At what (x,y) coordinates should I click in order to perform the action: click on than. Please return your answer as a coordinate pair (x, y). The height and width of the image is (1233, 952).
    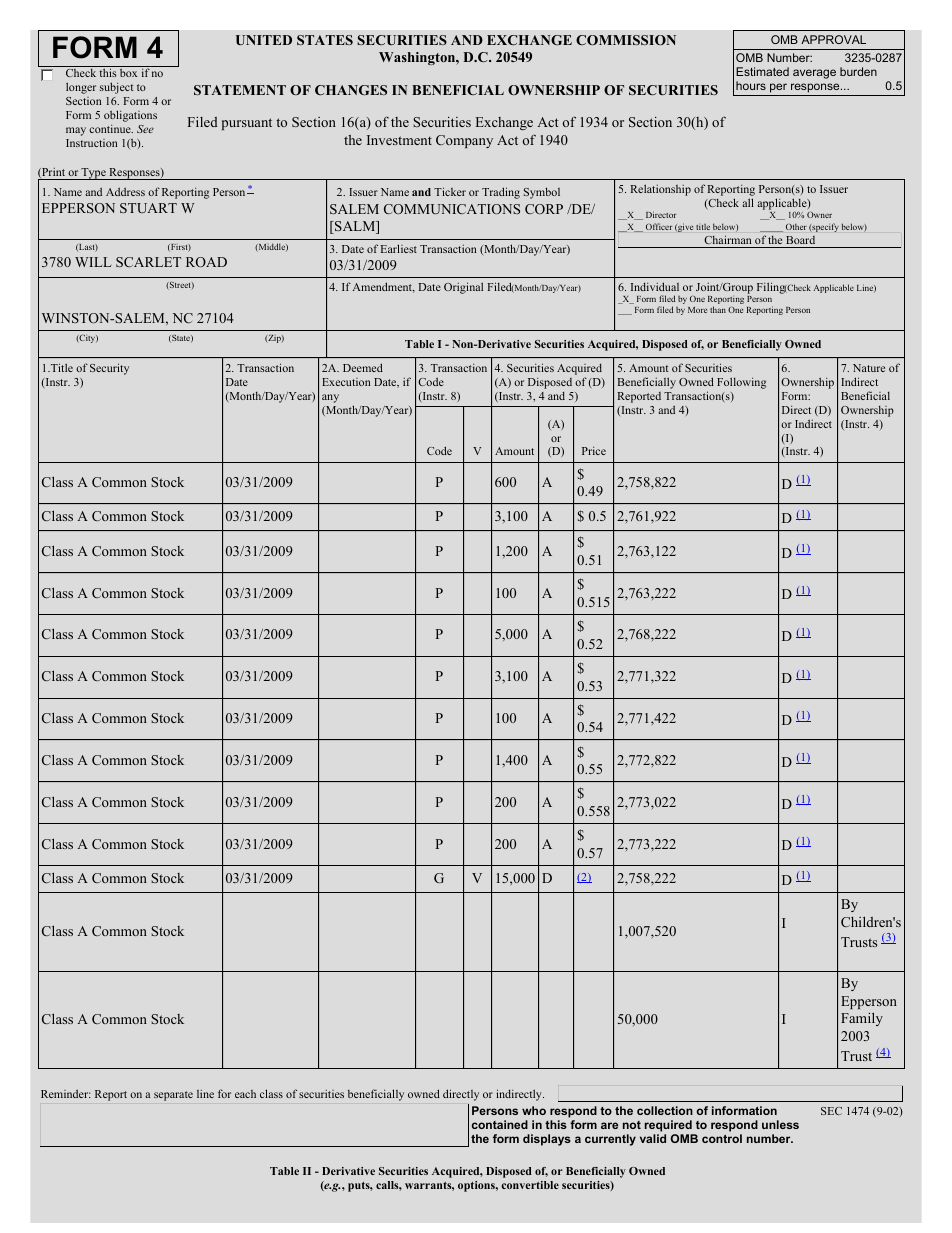
    Looking at the image, I should click on (718, 309).
